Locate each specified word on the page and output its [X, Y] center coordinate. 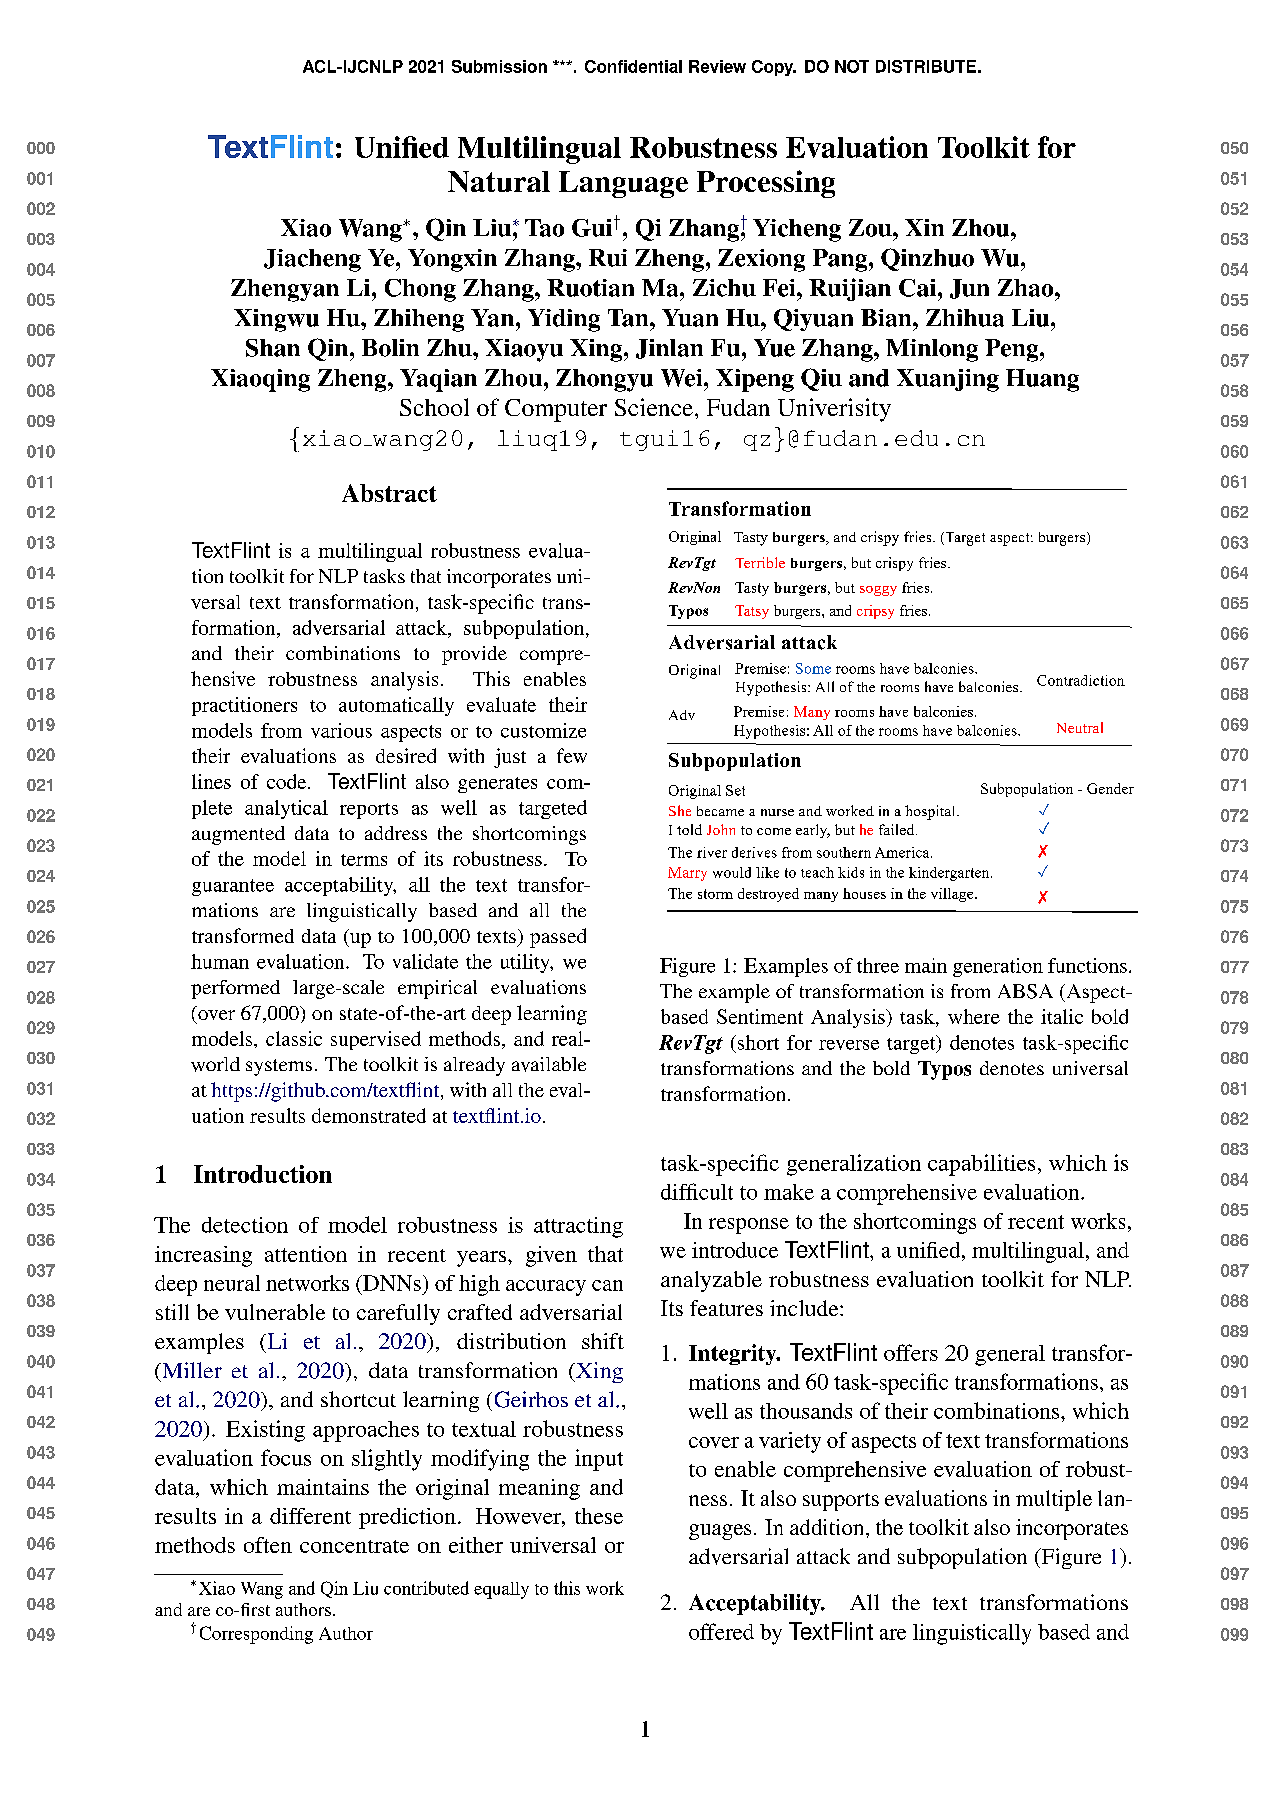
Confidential [633, 66]
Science [654, 407]
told [689, 829]
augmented [238, 835]
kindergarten [950, 874]
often [268, 1545]
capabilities [981, 1165]
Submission [499, 66]
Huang [1042, 380]
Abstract [389, 493]
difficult [697, 1191]
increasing [203, 1256]
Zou [871, 228]
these [599, 1516]
